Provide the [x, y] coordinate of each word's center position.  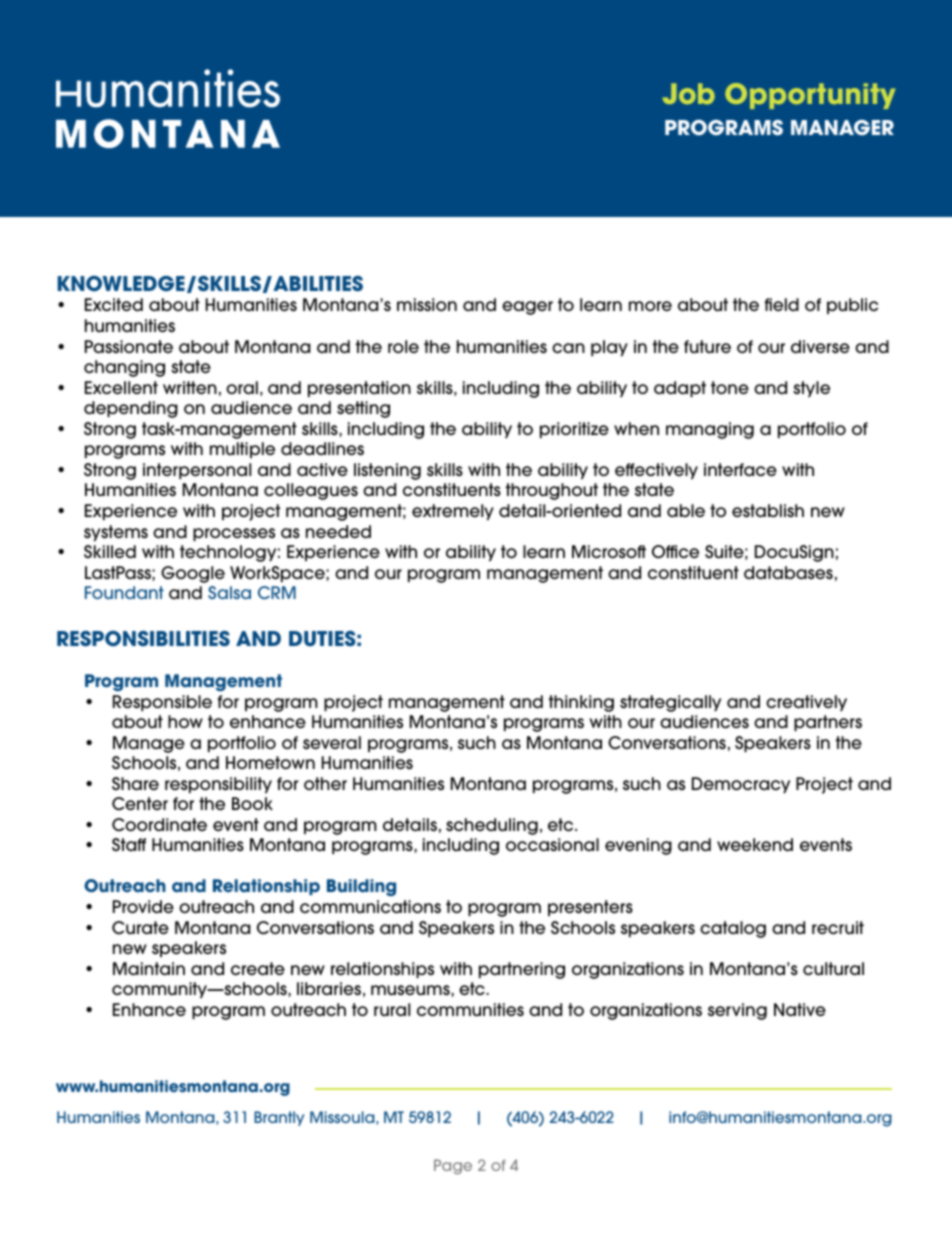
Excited [114, 304]
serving [737, 1011]
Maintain [149, 968]
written [190, 387]
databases [788, 573]
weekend [755, 844]
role [403, 346]
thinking [581, 703]
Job [688, 94]
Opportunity [810, 96]
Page [453, 1166]
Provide [143, 906]
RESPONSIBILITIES [143, 638]
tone [730, 387]
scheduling [492, 826]
